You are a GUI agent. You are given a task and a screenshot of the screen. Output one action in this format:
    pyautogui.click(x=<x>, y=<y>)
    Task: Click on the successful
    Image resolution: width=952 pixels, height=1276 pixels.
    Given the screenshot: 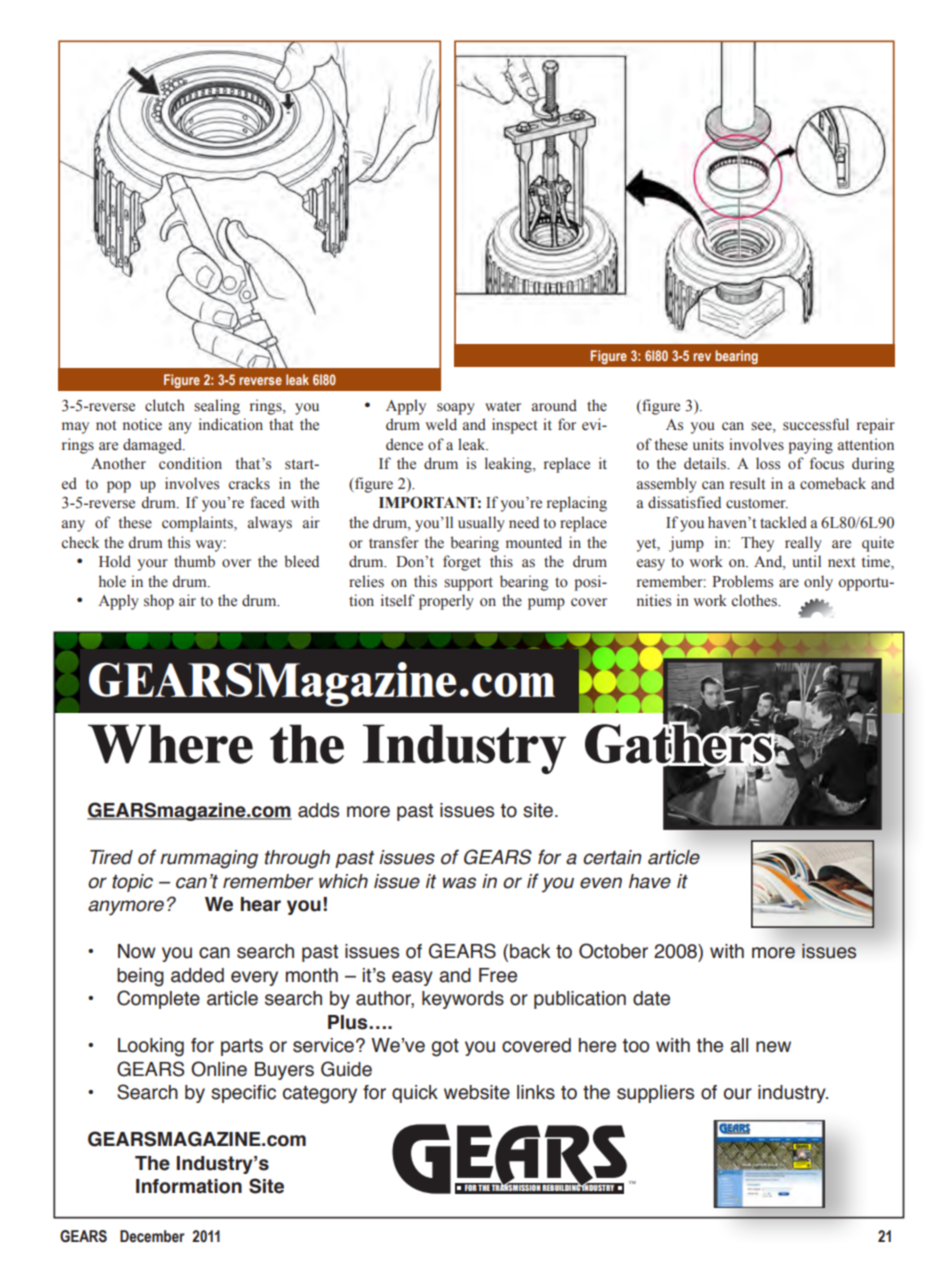 What is the action you would take?
    pyautogui.click(x=816, y=424)
